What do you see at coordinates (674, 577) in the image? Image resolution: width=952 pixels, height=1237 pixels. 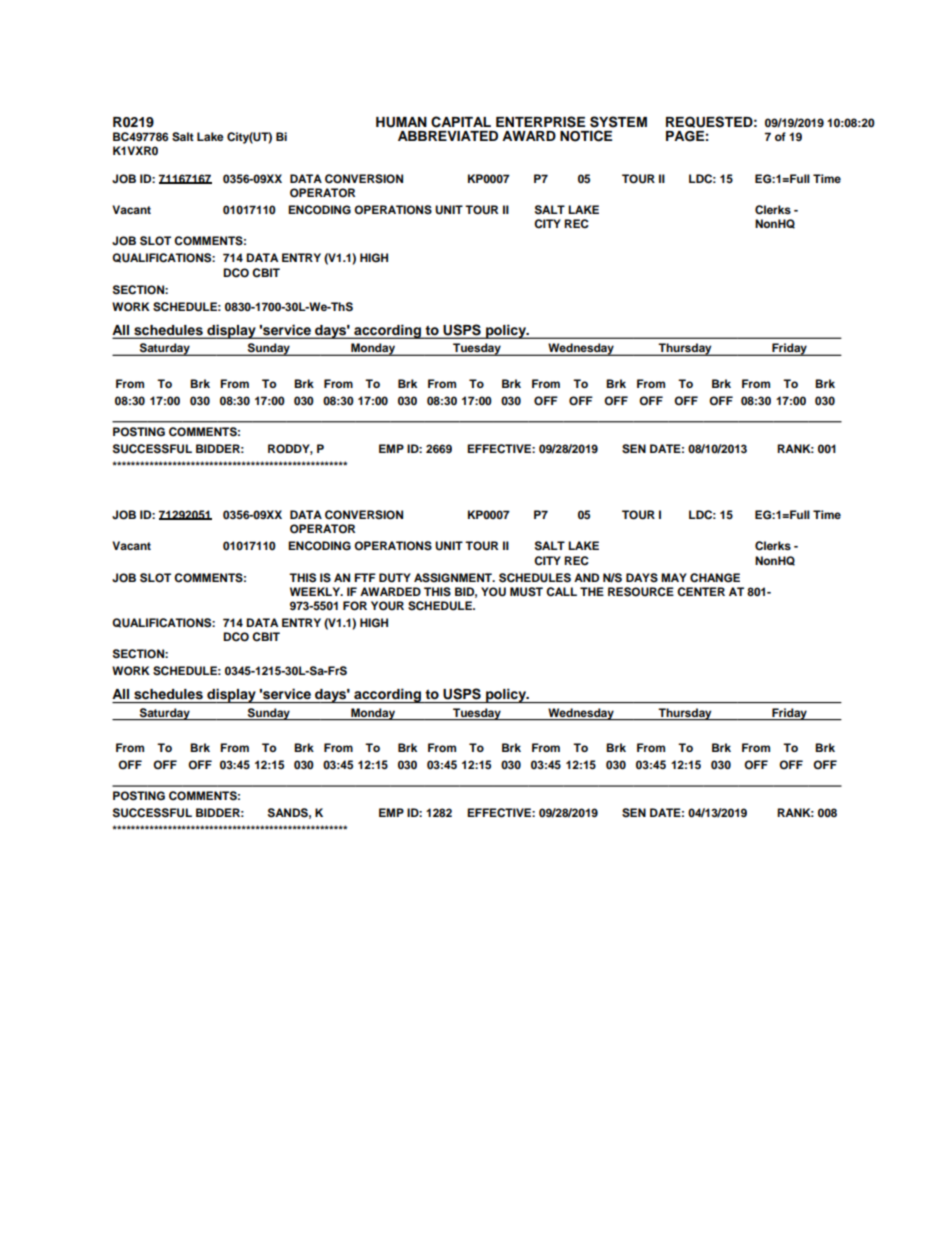 I see `MAY` at bounding box center [674, 577].
